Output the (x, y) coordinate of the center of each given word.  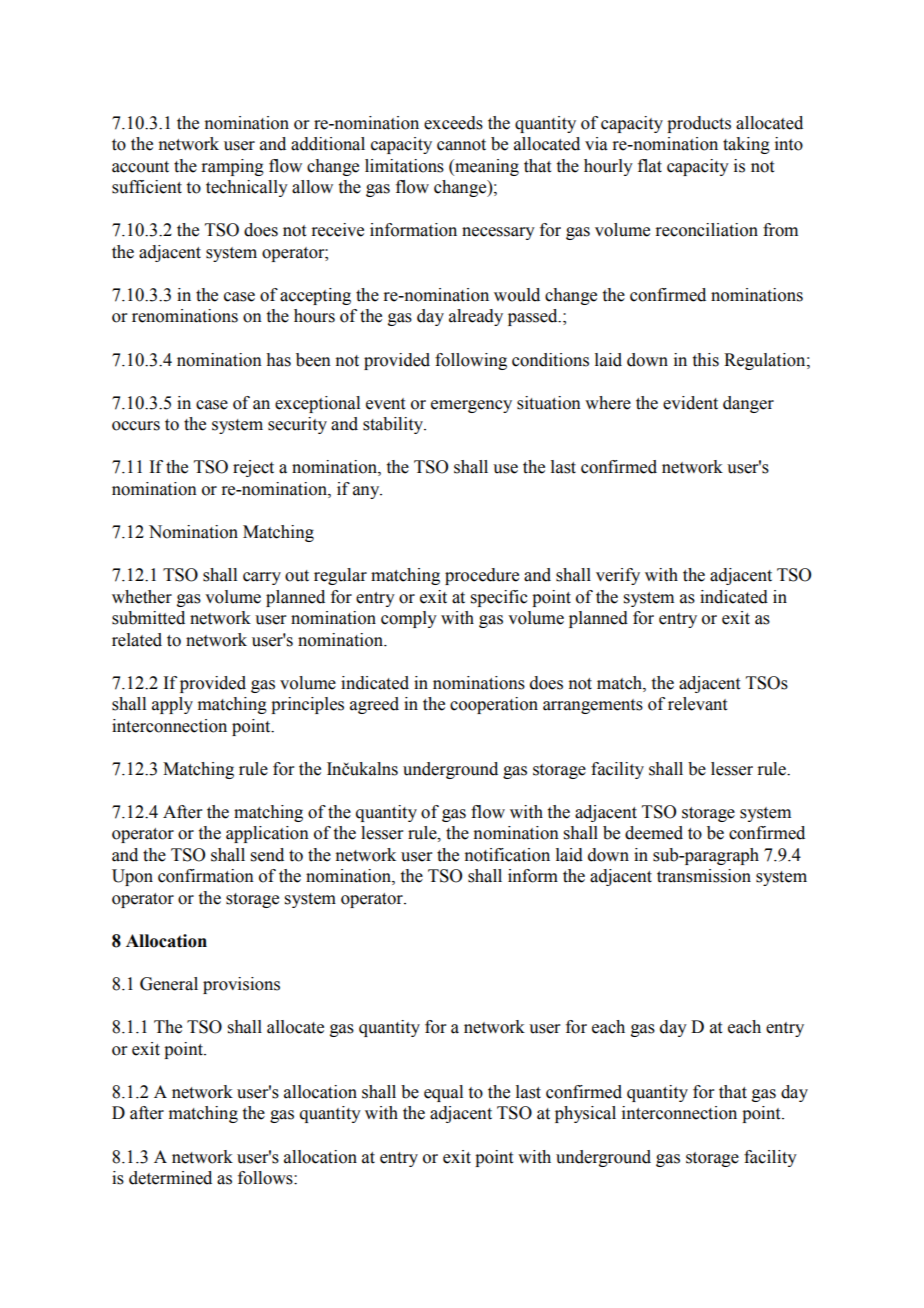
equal (443, 1093)
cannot (461, 145)
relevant (697, 704)
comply (409, 619)
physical (585, 1114)
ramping (232, 167)
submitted (148, 618)
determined (170, 1178)
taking (746, 145)
